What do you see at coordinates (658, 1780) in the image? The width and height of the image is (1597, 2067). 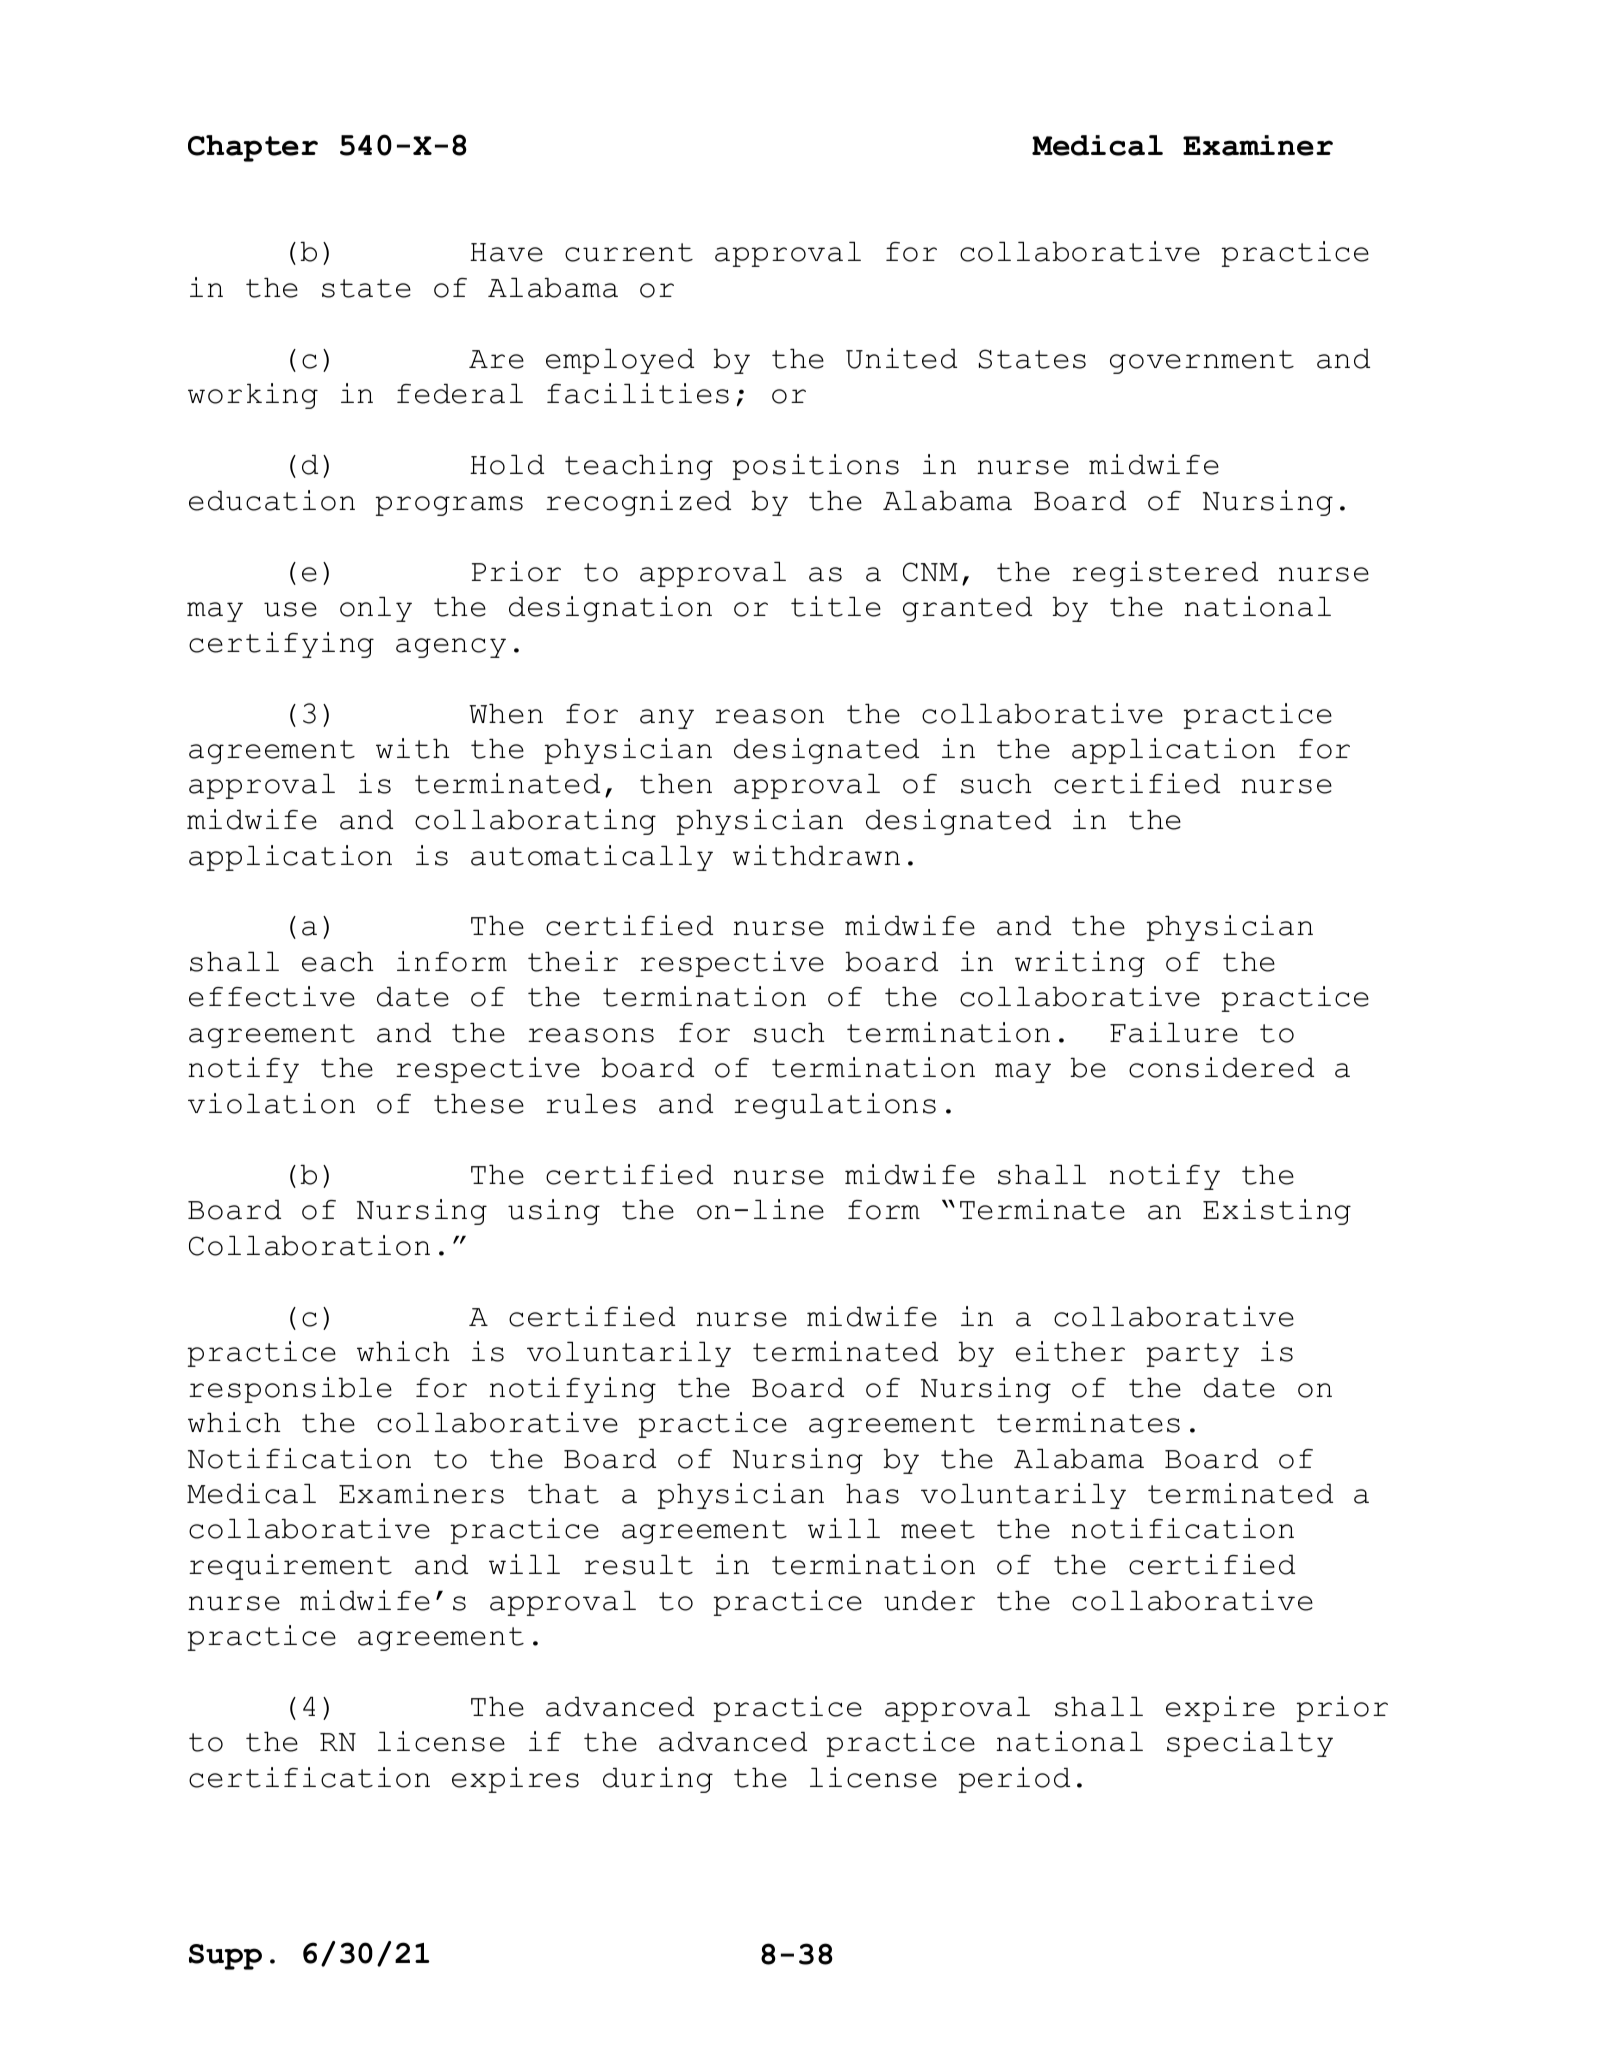 I see `during` at bounding box center [658, 1780].
